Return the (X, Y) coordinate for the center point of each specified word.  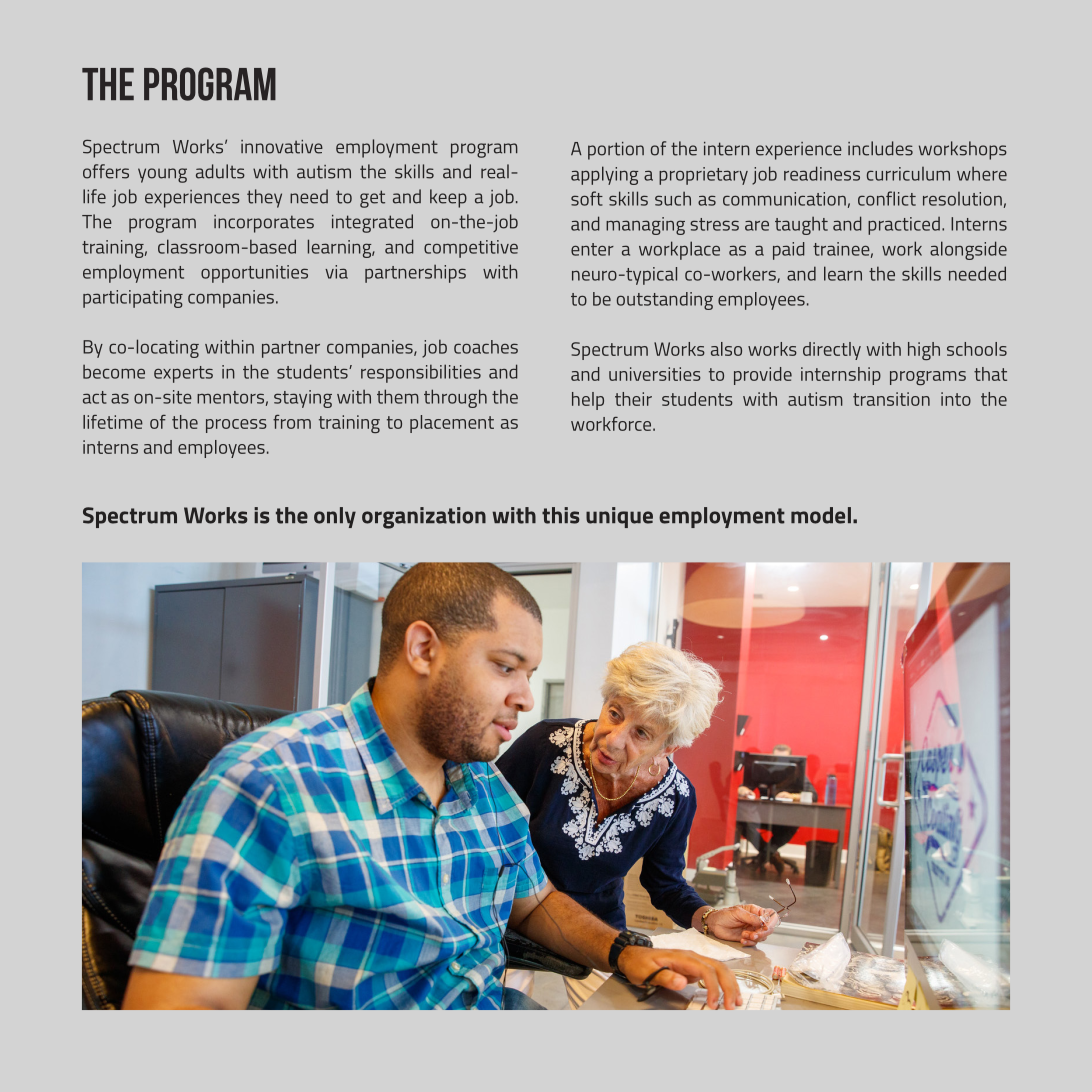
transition (891, 399)
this (561, 515)
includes (880, 148)
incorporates (264, 224)
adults (220, 171)
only (335, 517)
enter (592, 249)
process (236, 426)
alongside (968, 250)
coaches (486, 347)
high (924, 351)
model (821, 515)
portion (616, 151)
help (588, 401)
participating (133, 299)
